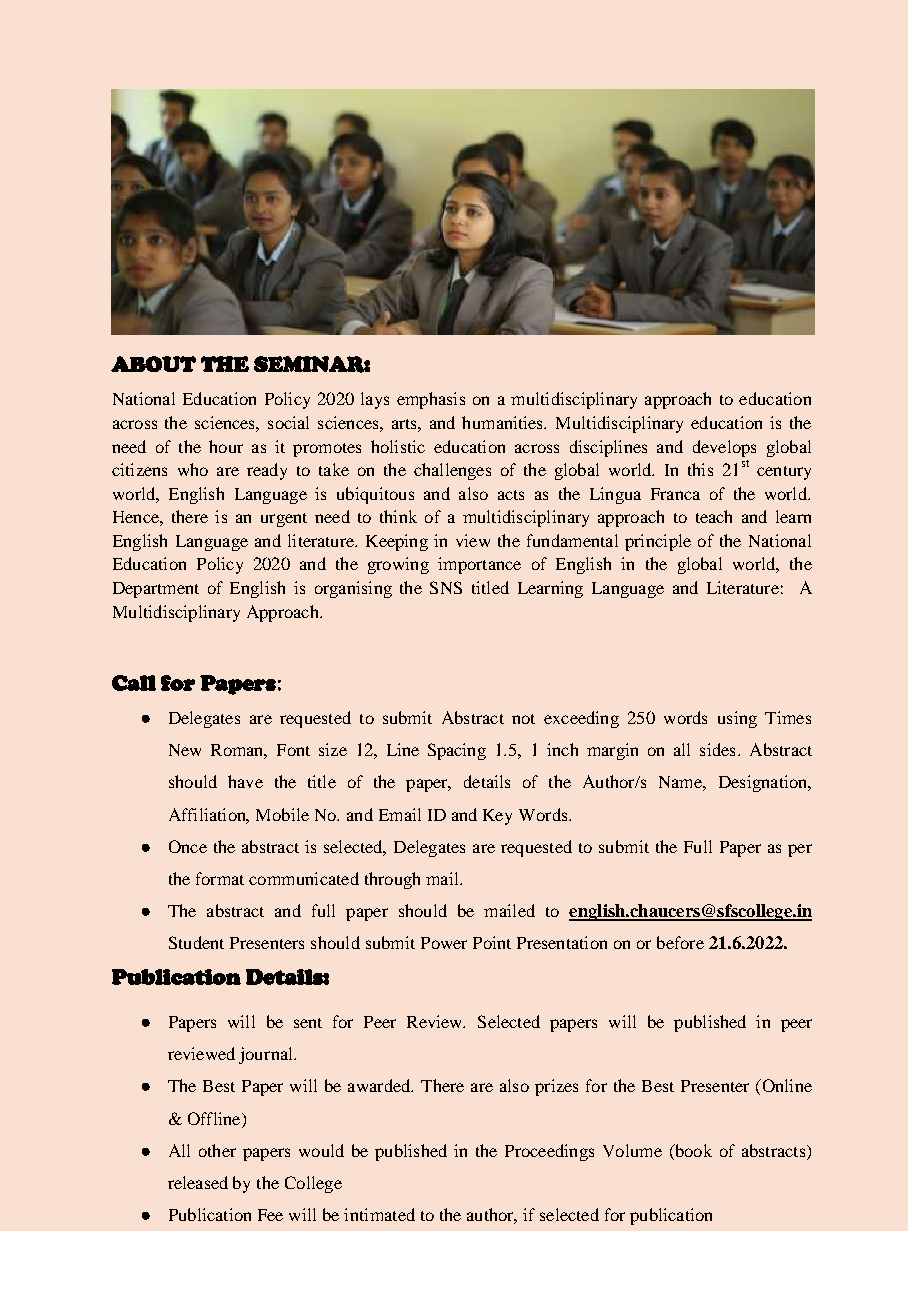 This page has height=1308, width=924. I want to click on Designation, so click(764, 783).
